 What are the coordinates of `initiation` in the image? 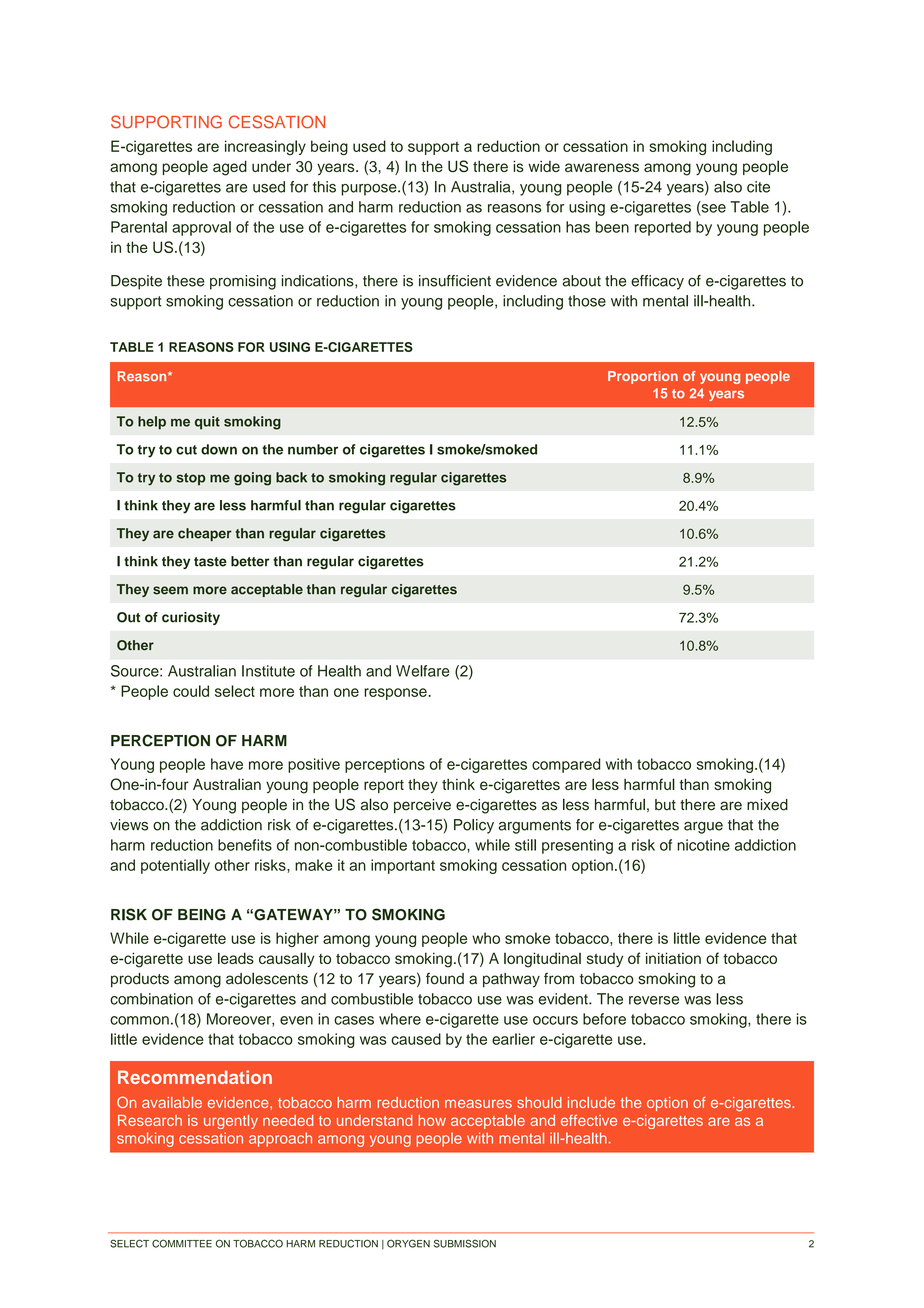 It's located at (673, 958).
